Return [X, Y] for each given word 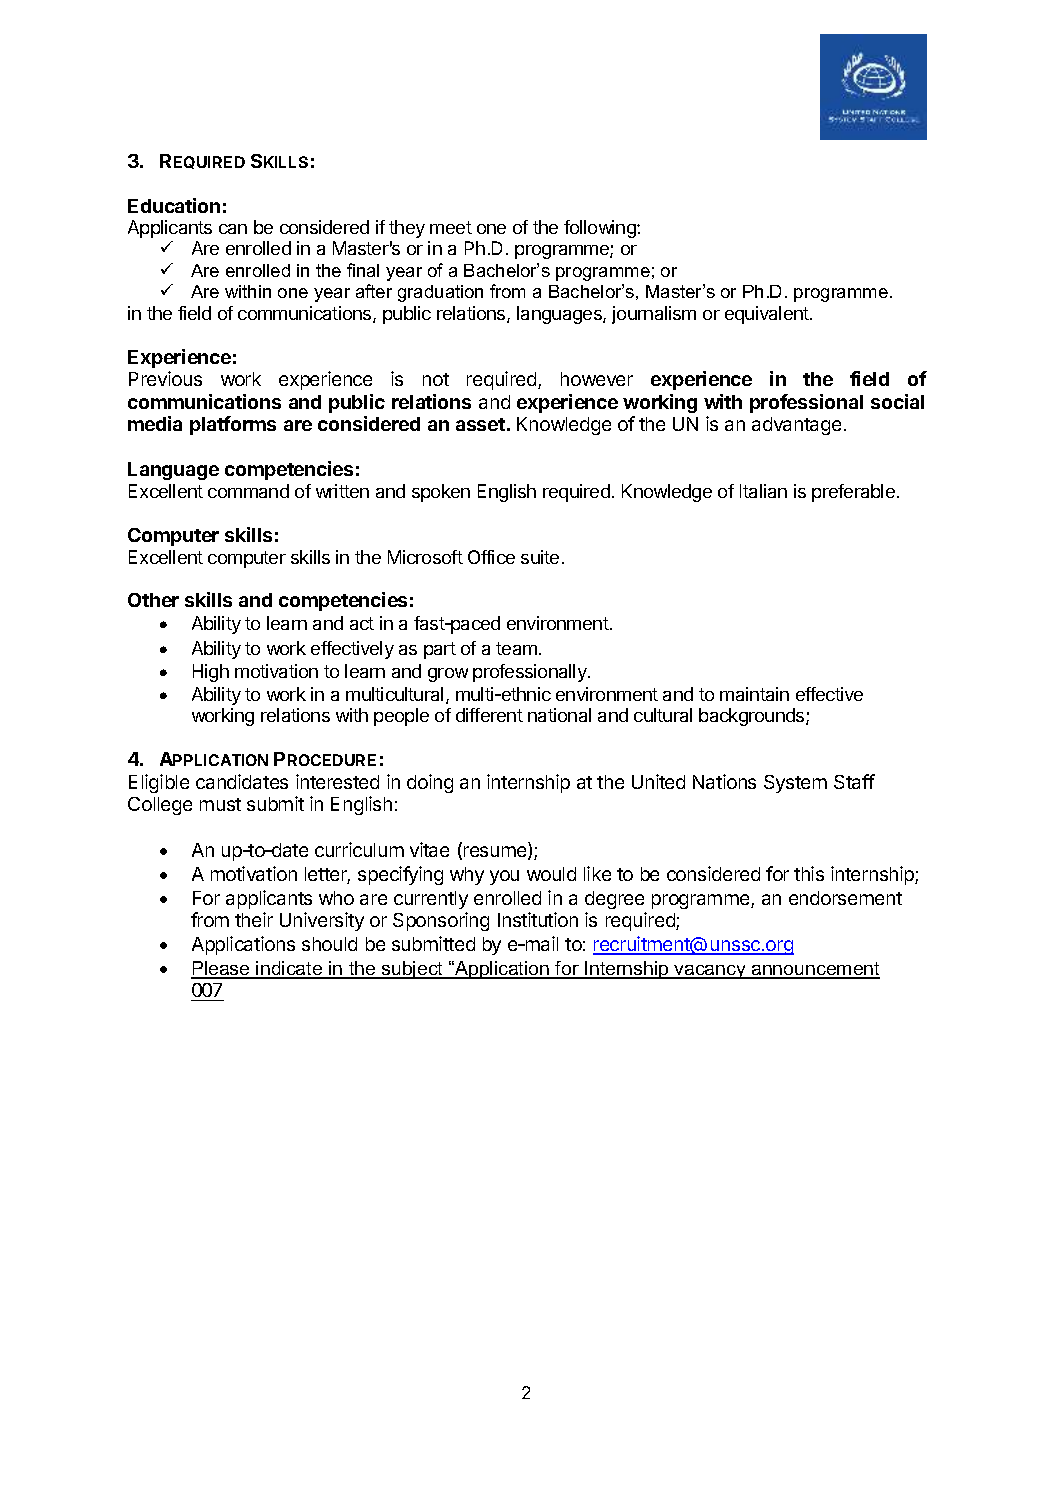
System [795, 784]
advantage [796, 426]
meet [451, 227]
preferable [853, 493]
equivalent [768, 315]
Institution [538, 919]
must [220, 804]
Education [174, 205]
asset [480, 424]
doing [430, 783]
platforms [233, 425]
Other [153, 600]
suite [540, 557]
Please [221, 969]
